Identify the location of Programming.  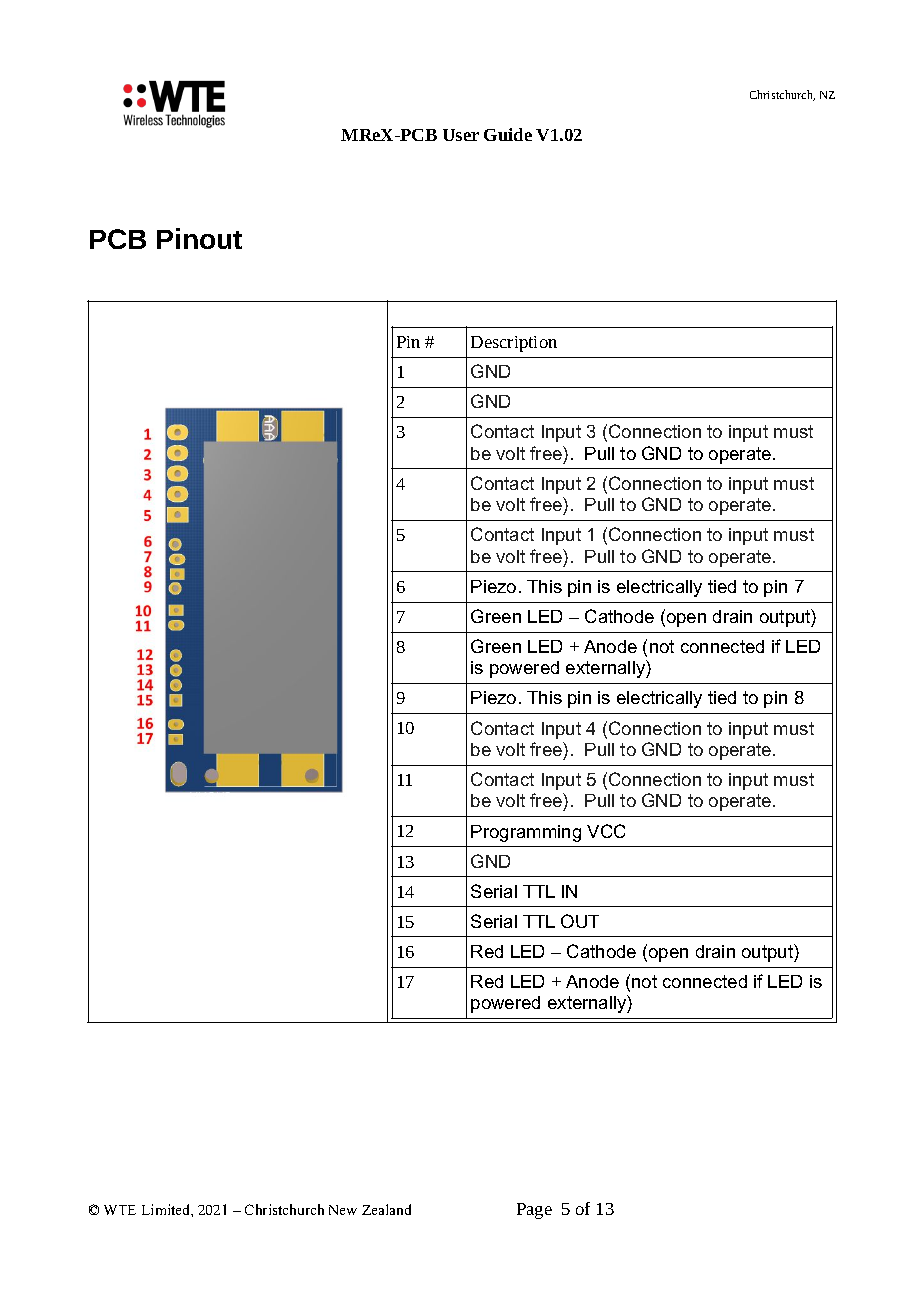
(526, 833).
